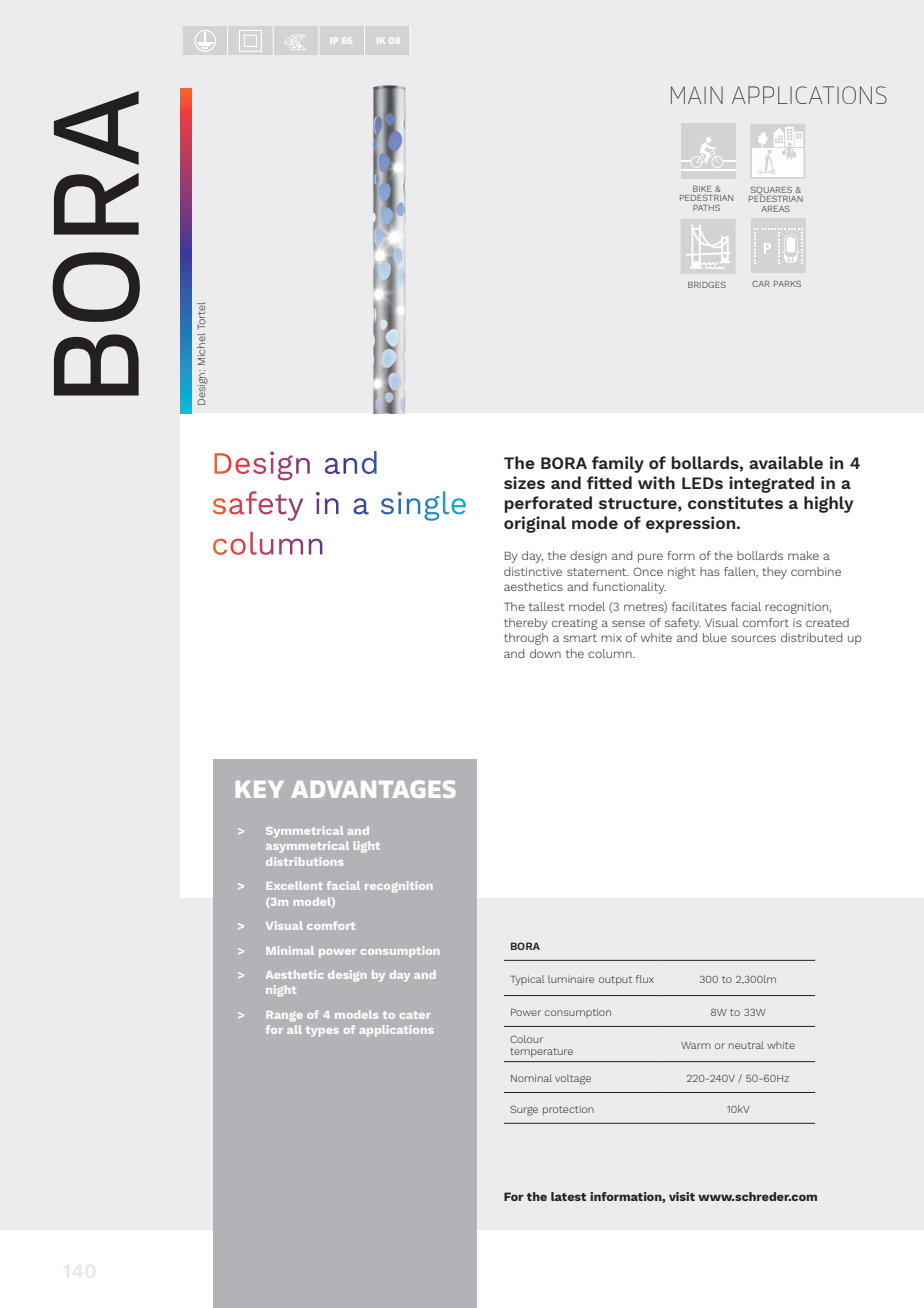  Describe the element at coordinates (373, 789) in the screenshot. I see `ADVANTAGES` at that location.
